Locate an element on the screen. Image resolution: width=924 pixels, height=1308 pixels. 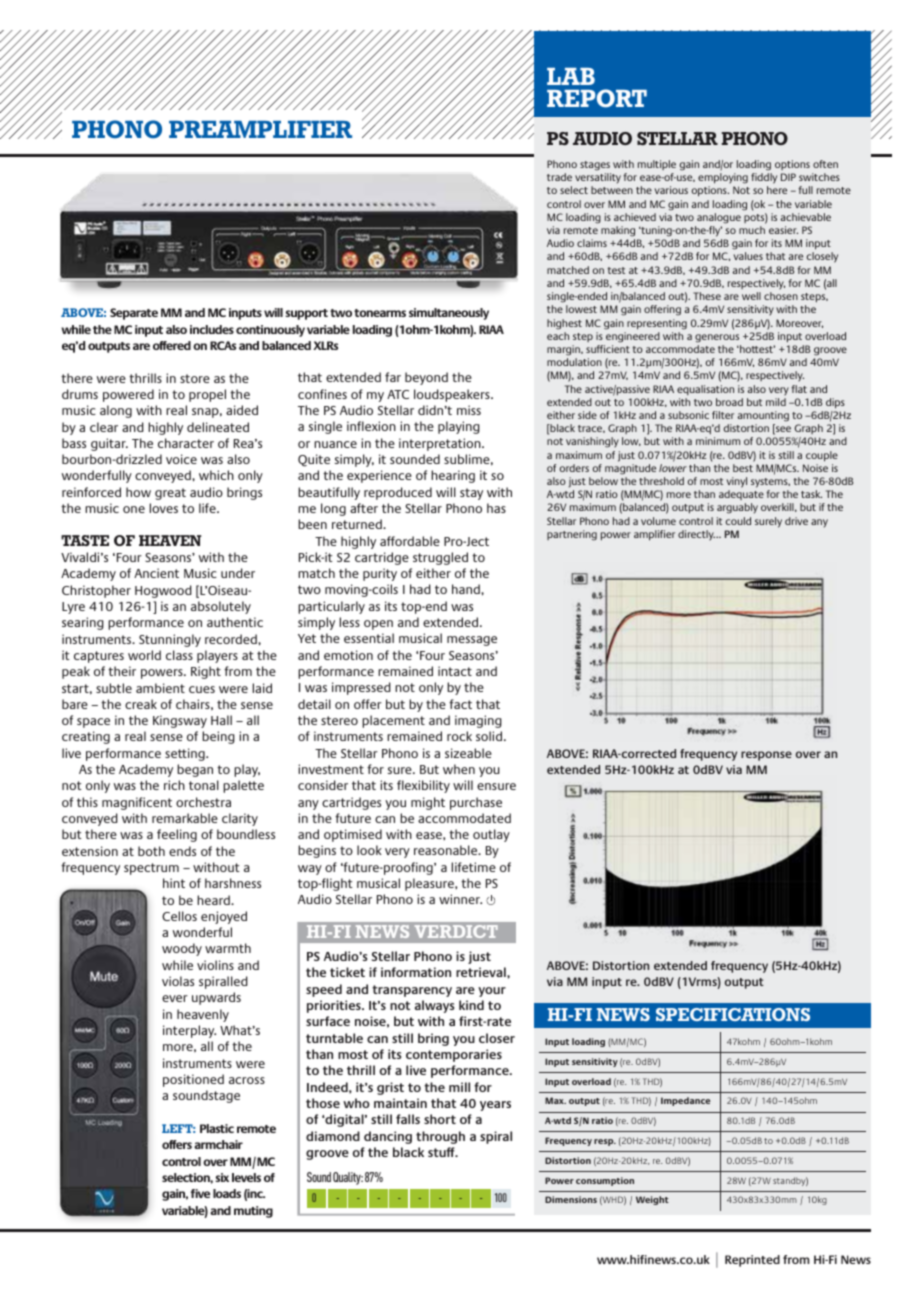
both is located at coordinates (151, 851).
